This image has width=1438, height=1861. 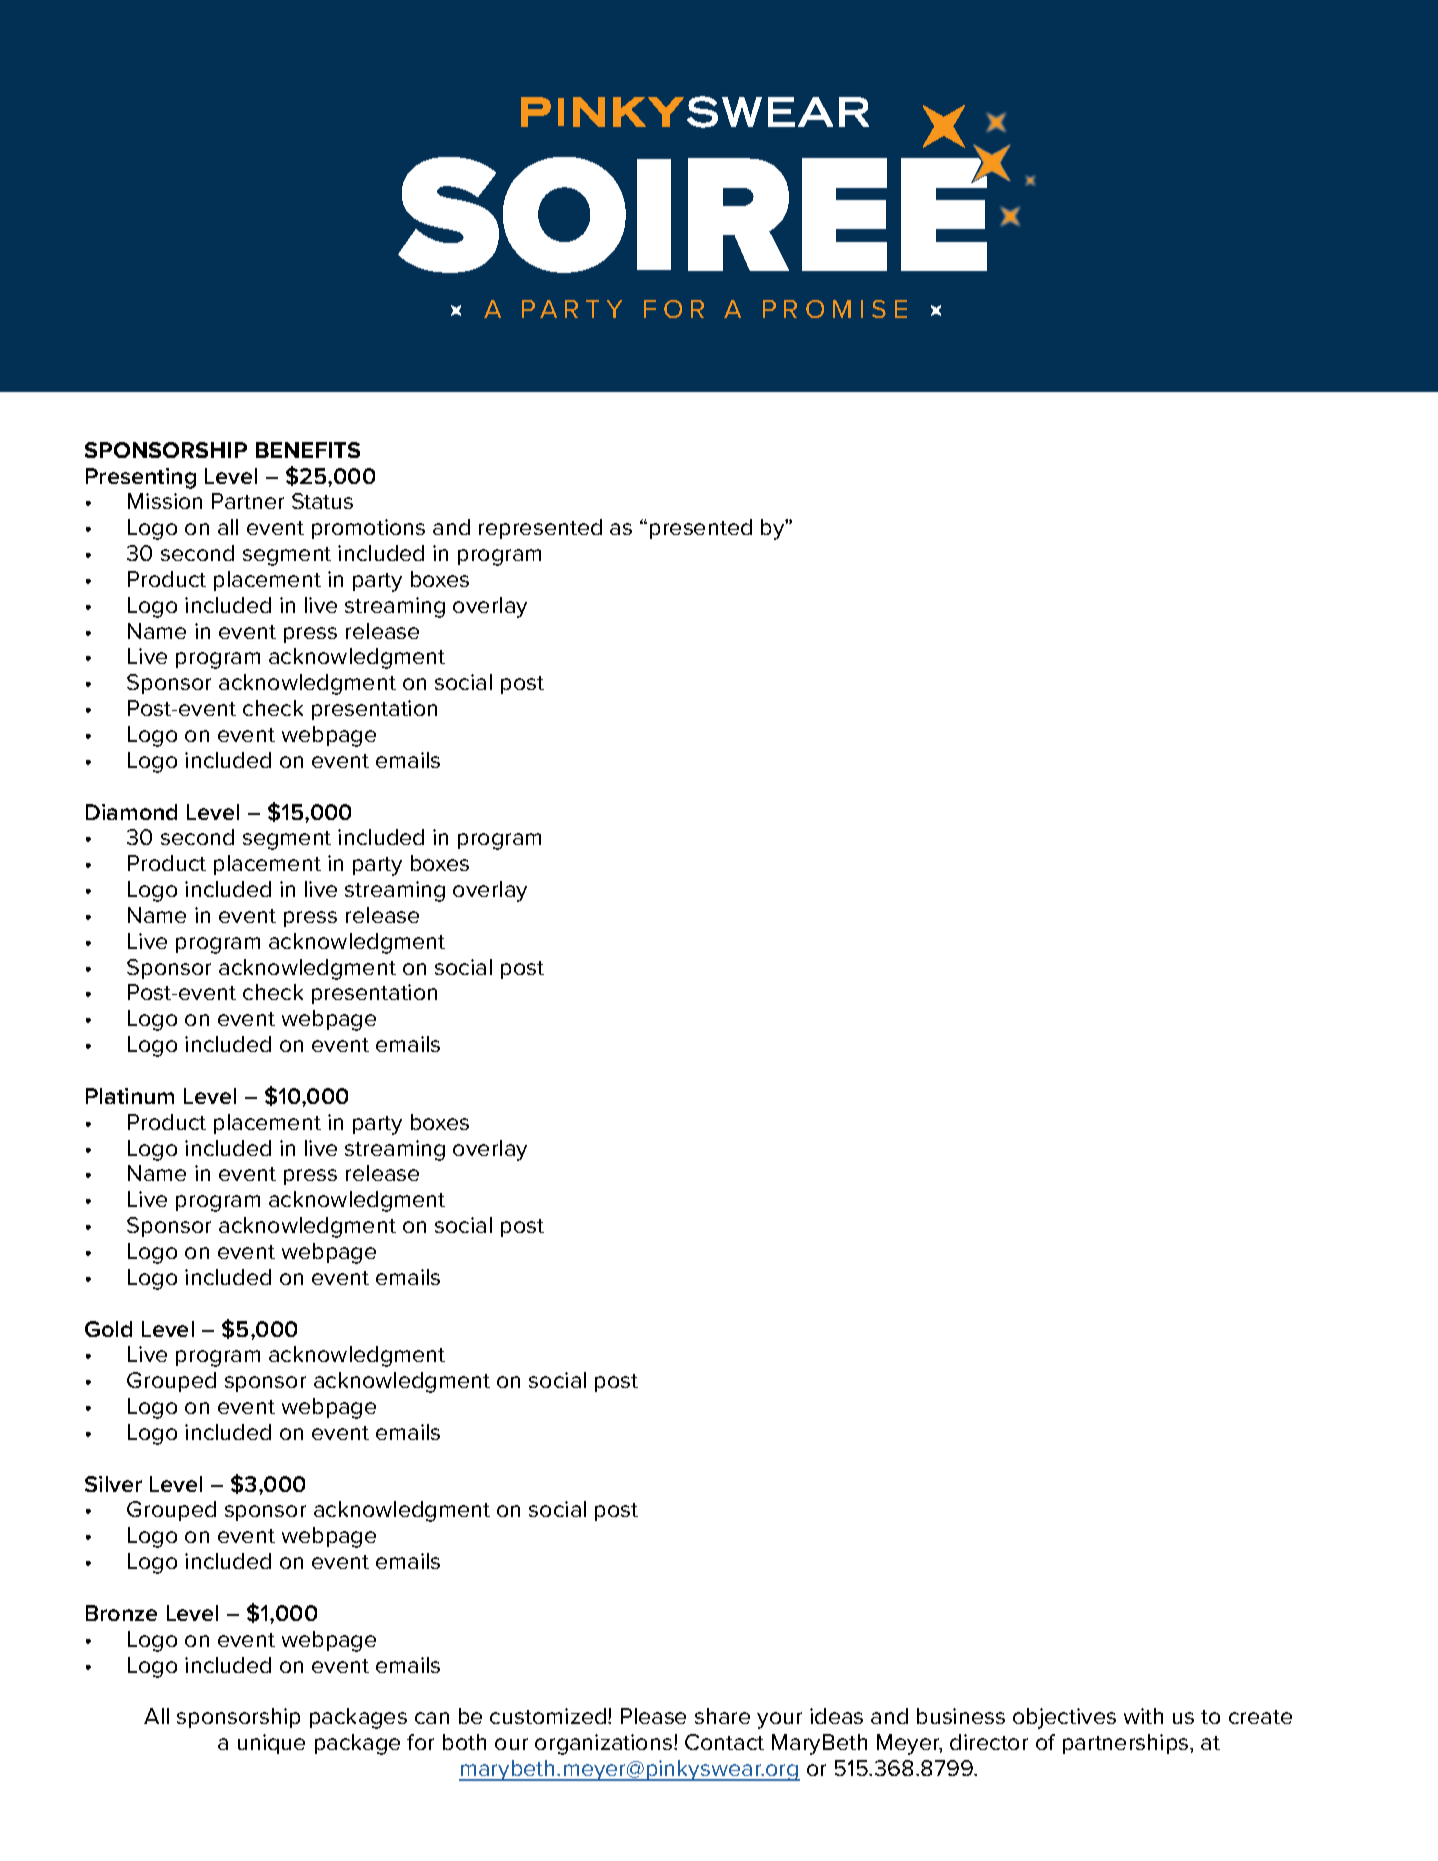 What do you see at coordinates (322, 501) in the image?
I see `Status` at bounding box center [322, 501].
